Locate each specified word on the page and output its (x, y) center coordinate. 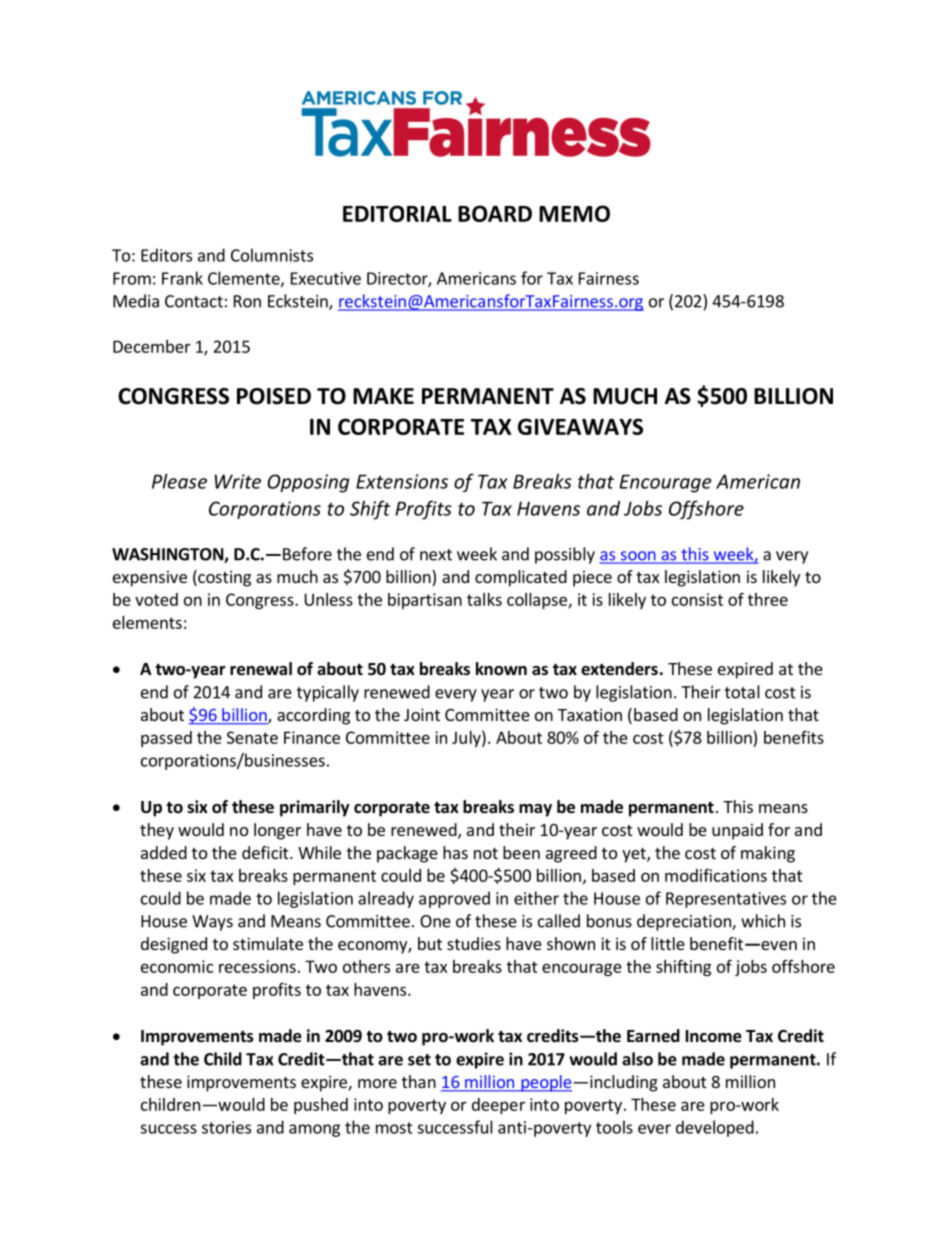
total (742, 692)
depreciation (685, 922)
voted (156, 599)
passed (166, 739)
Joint (422, 714)
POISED (274, 396)
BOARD (495, 213)
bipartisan (425, 601)
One (435, 921)
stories (226, 1127)
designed (174, 945)
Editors (166, 255)
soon (638, 557)
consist (697, 599)
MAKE (383, 396)
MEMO (574, 213)
